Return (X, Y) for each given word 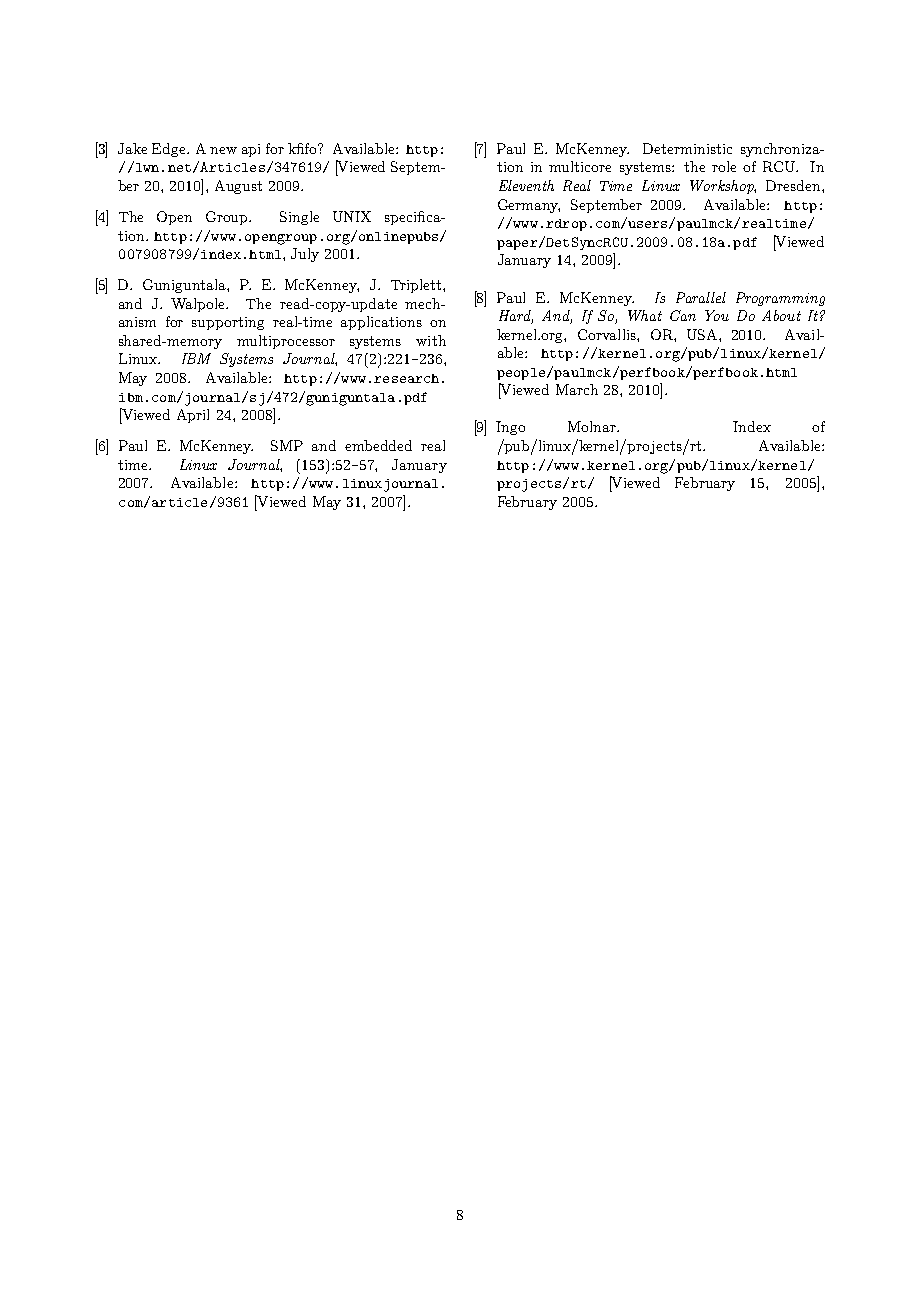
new (223, 150)
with (431, 340)
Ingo (510, 428)
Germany (529, 206)
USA (703, 334)
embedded (378, 445)
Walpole (199, 305)
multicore (580, 166)
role (724, 166)
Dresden (794, 185)
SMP (287, 445)
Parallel (701, 297)
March (577, 389)
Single (299, 218)
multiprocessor (286, 342)
